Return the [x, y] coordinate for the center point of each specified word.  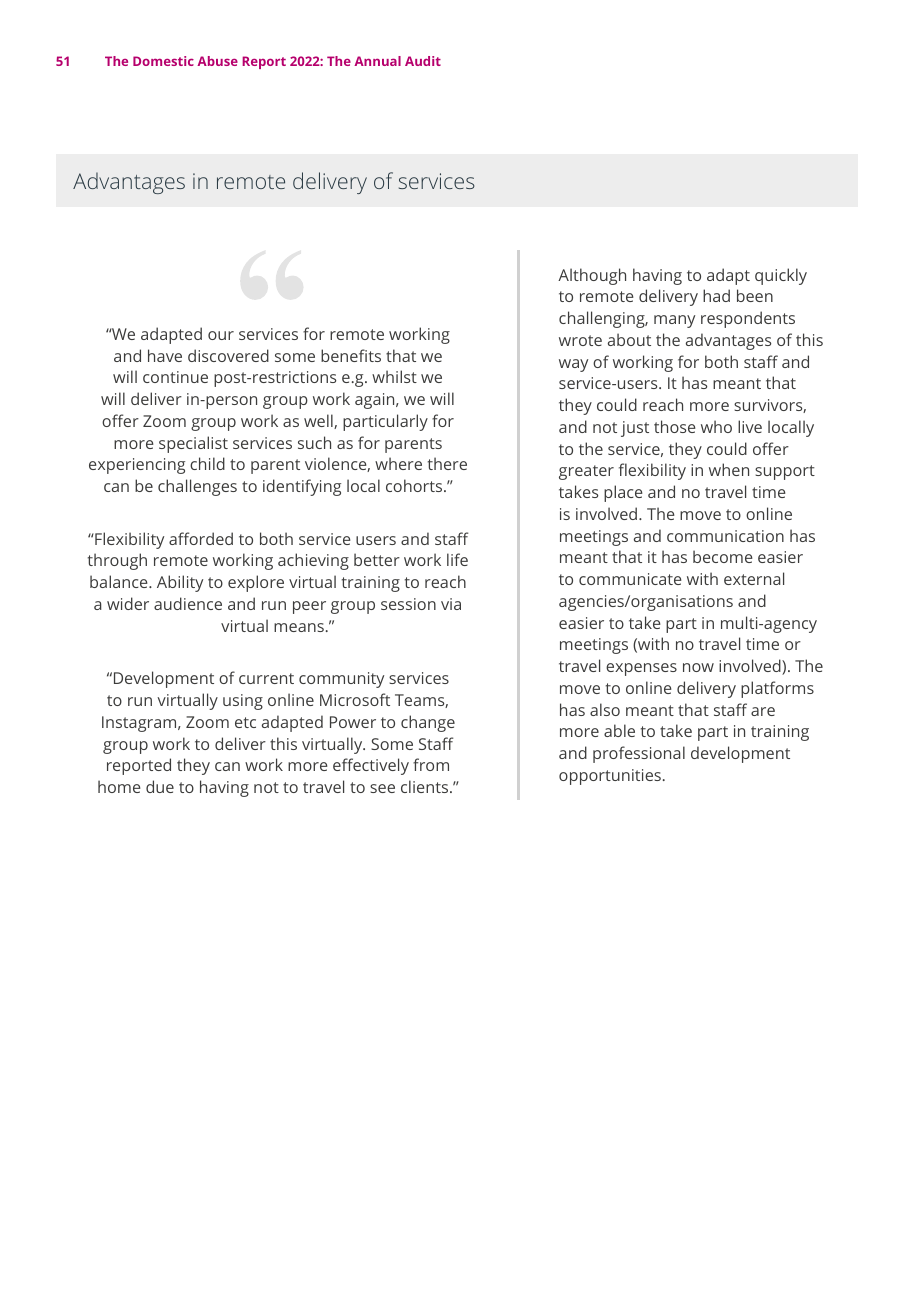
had [716, 295]
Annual [377, 61]
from [431, 764]
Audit [423, 61]
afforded [201, 538]
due [160, 786]
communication [725, 536]
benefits [351, 355]
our [221, 335]
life [457, 559]
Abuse [217, 61]
